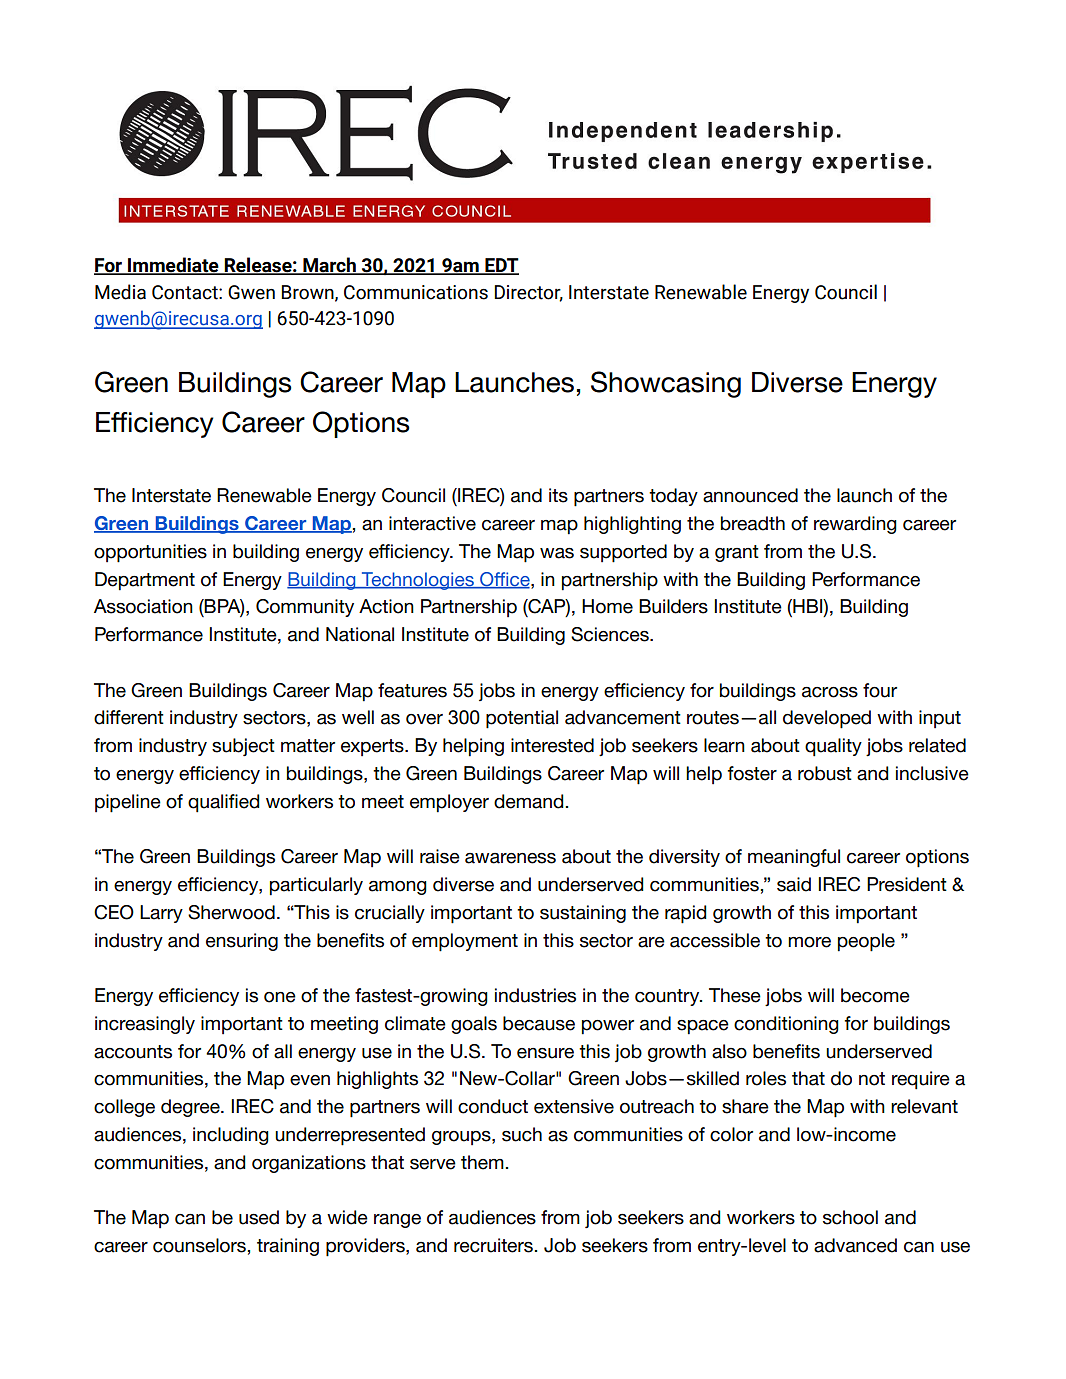  What do you see at coordinates (830, 692) in the image?
I see `across` at bounding box center [830, 692].
